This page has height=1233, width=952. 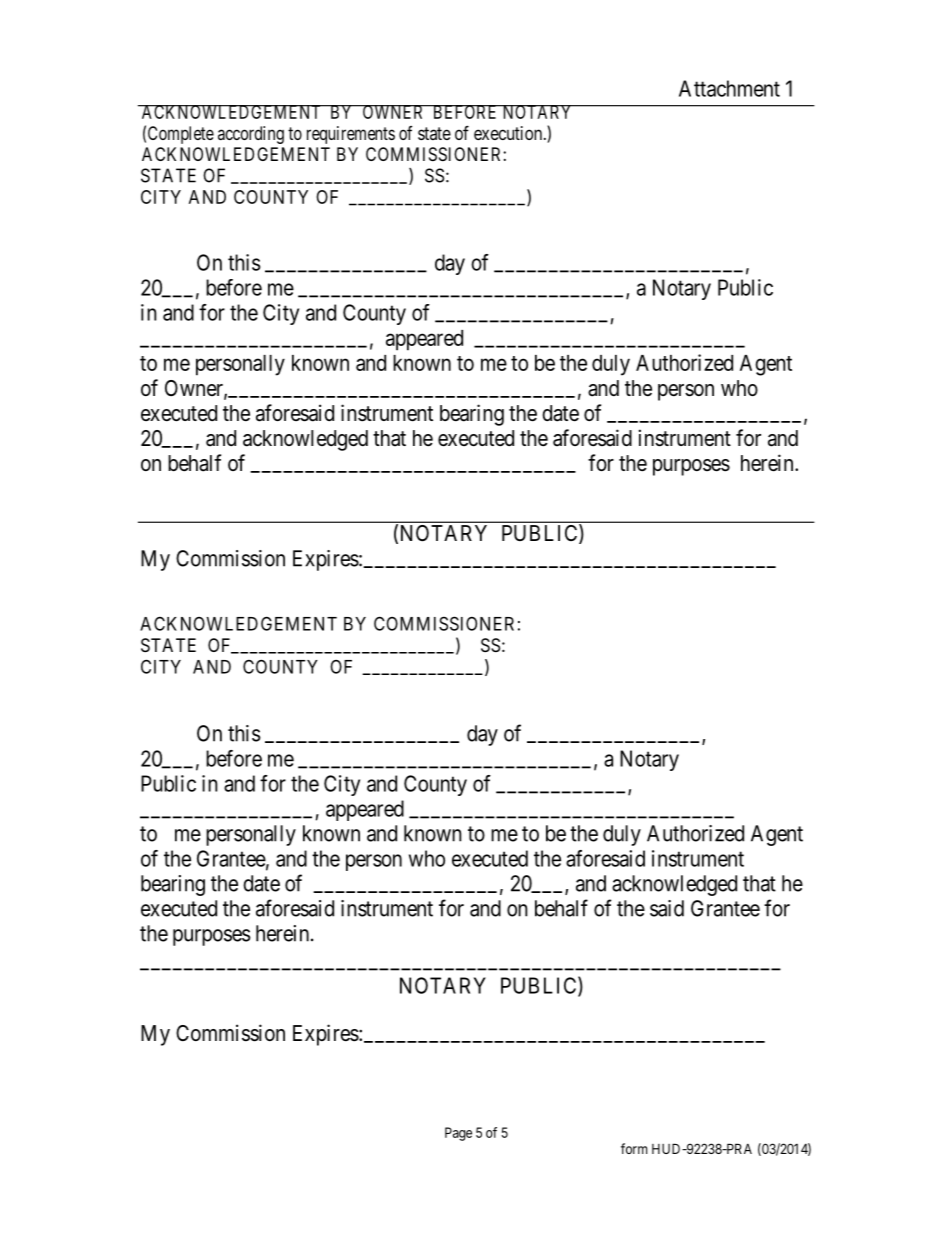 What do you see at coordinates (729, 88) in the page?
I see `Attachment` at bounding box center [729, 88].
